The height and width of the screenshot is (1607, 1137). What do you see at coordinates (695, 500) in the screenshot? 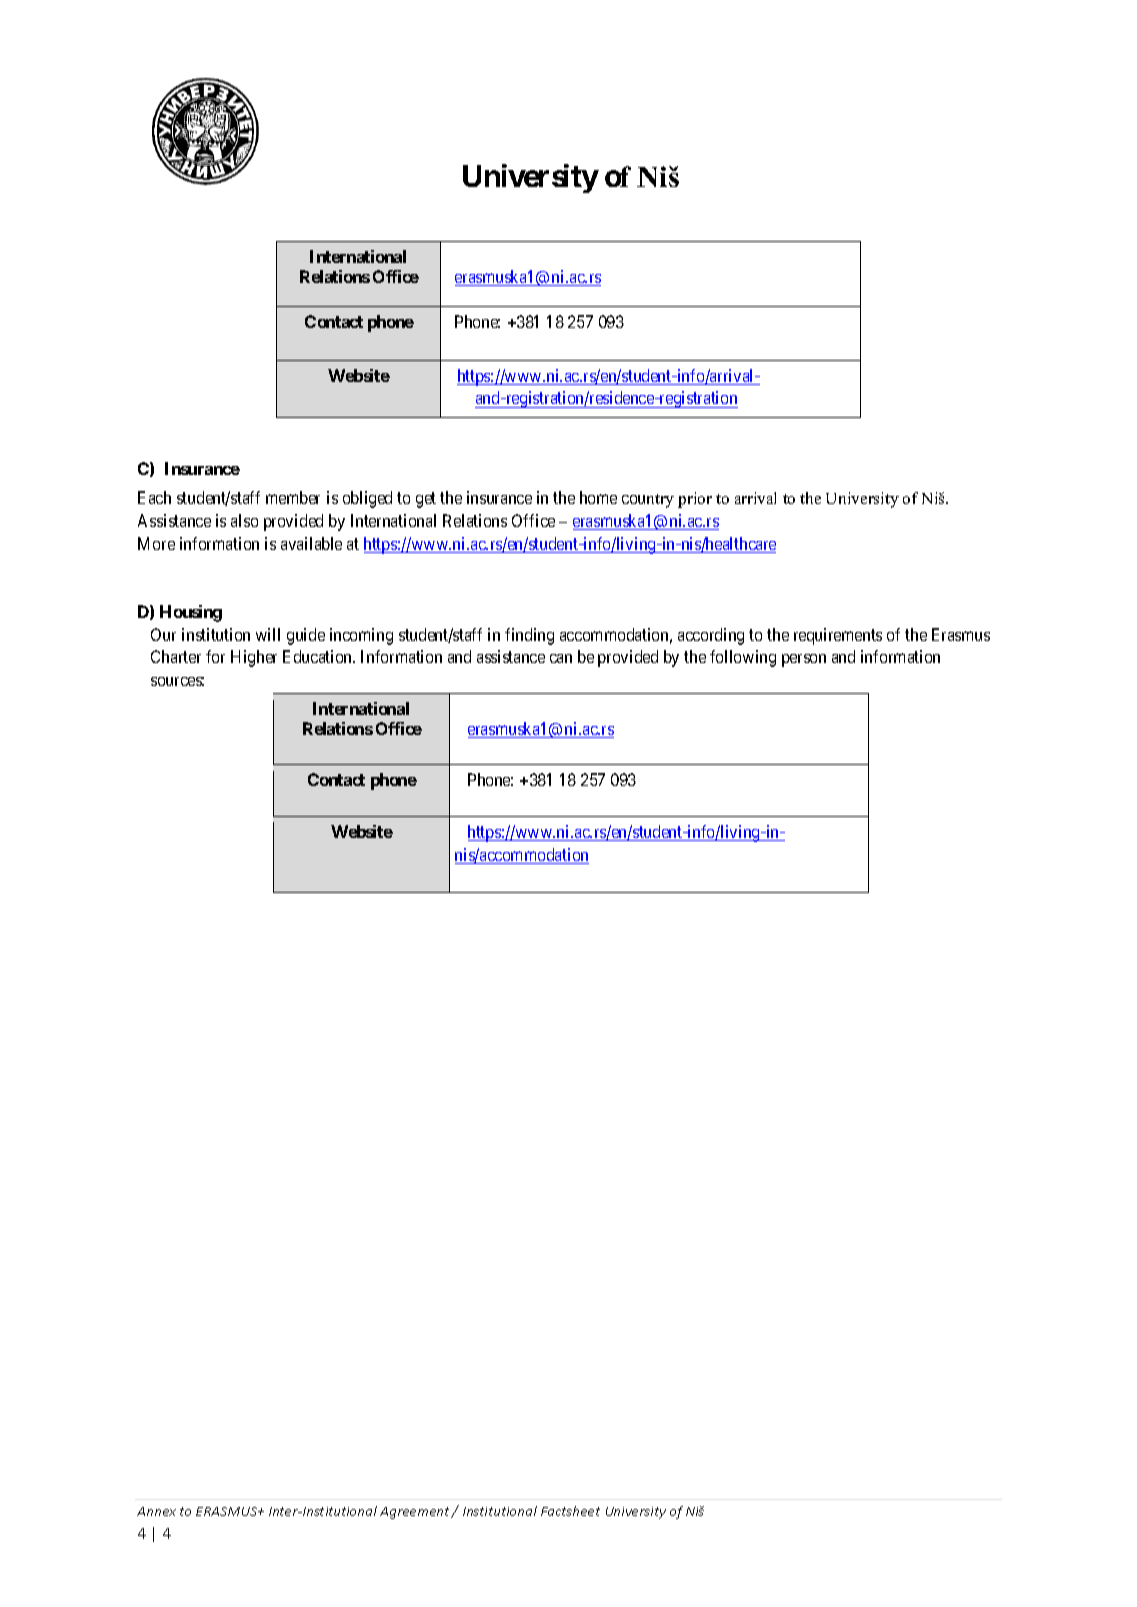
I see `prior` at bounding box center [695, 500].
